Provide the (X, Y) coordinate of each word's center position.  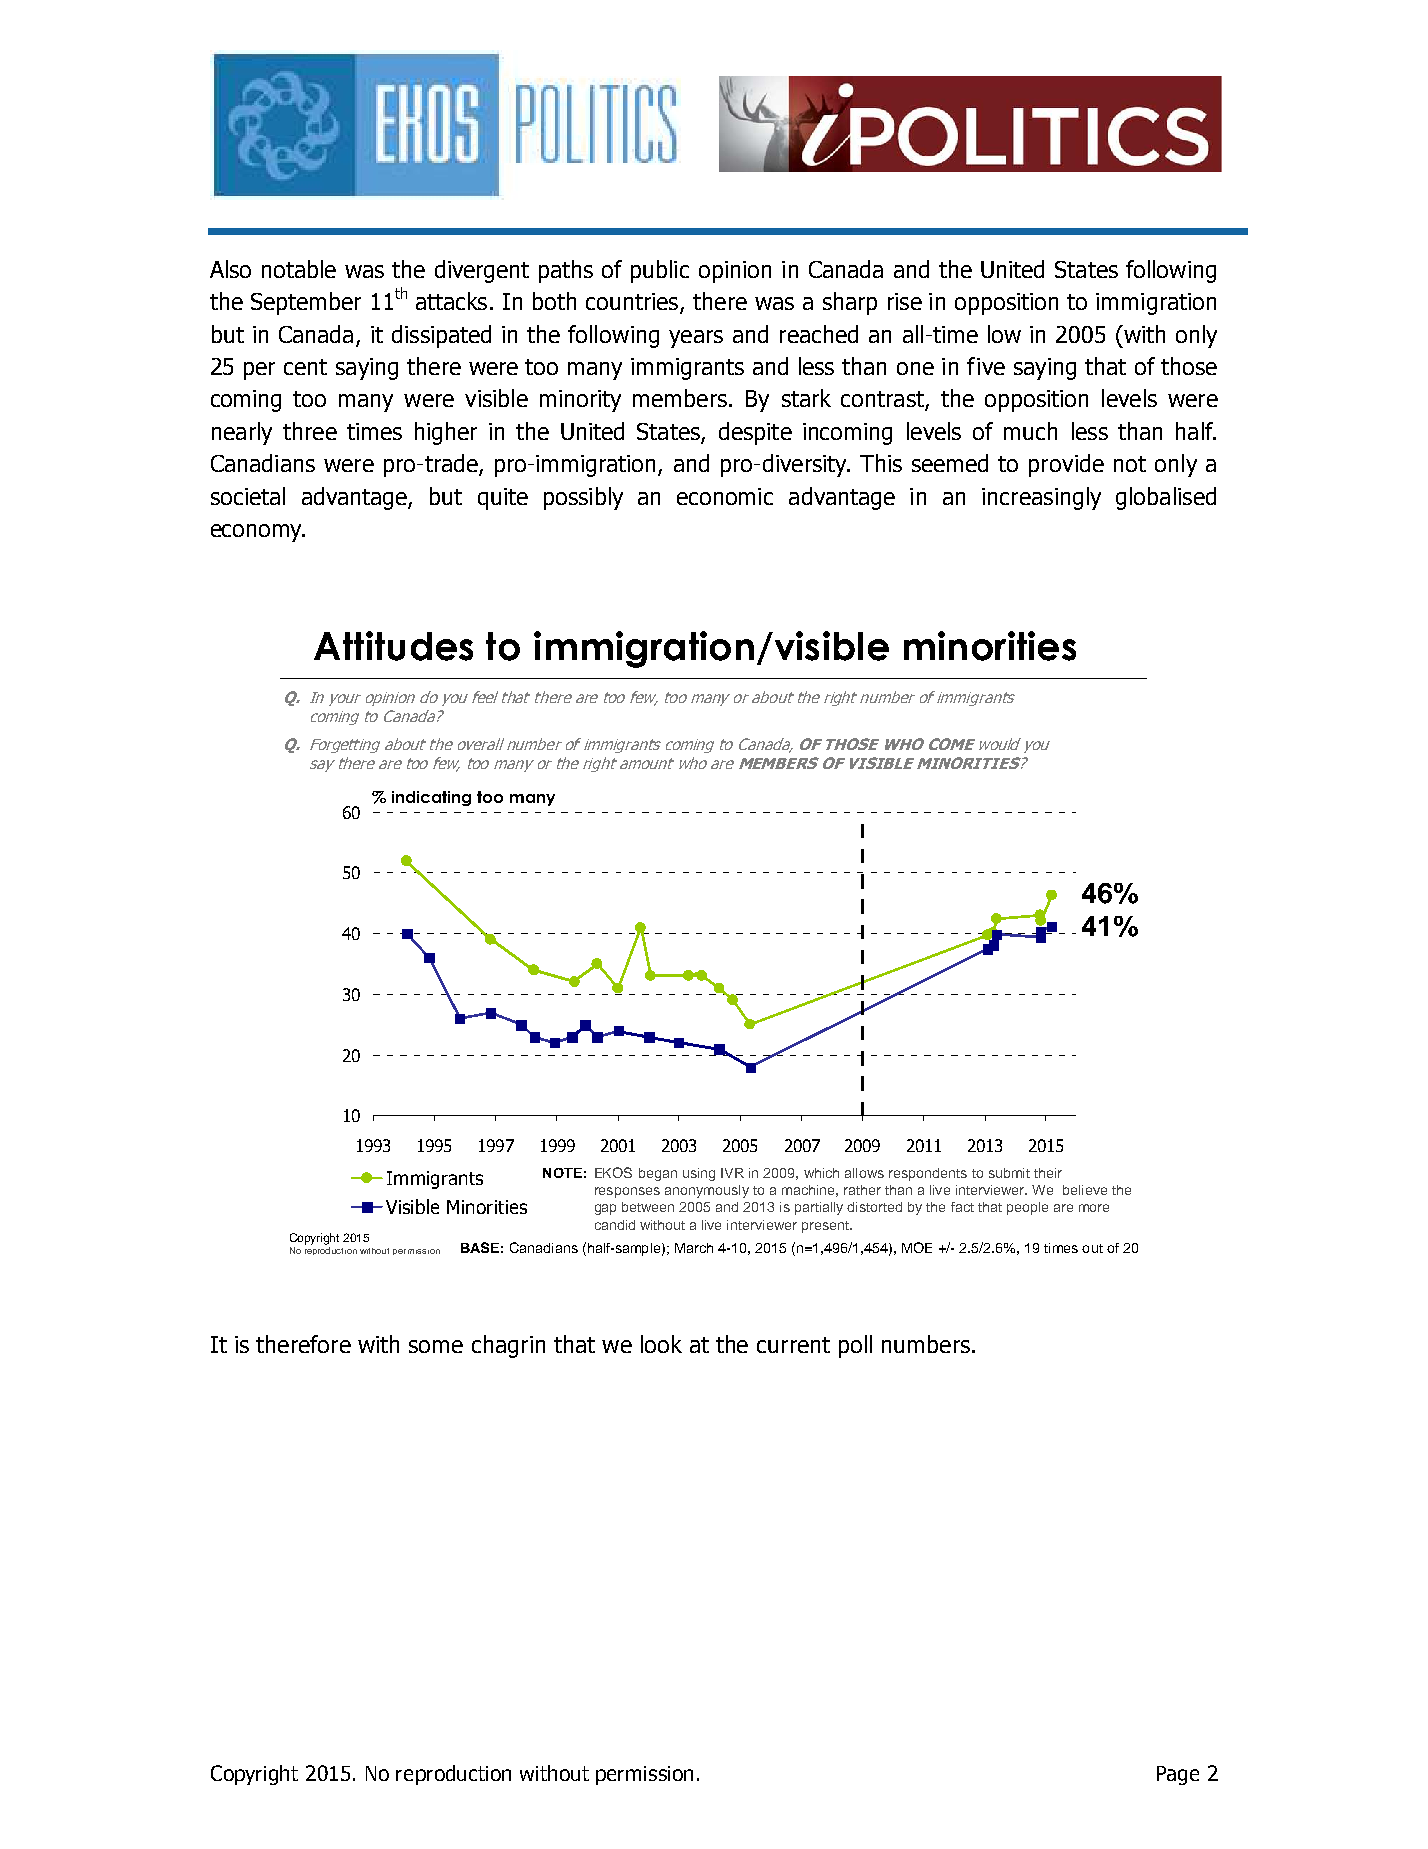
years (696, 339)
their (1048, 1173)
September (306, 303)
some (436, 1346)
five (986, 366)
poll (855, 1346)
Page (1178, 1775)
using (699, 1174)
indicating (431, 798)
